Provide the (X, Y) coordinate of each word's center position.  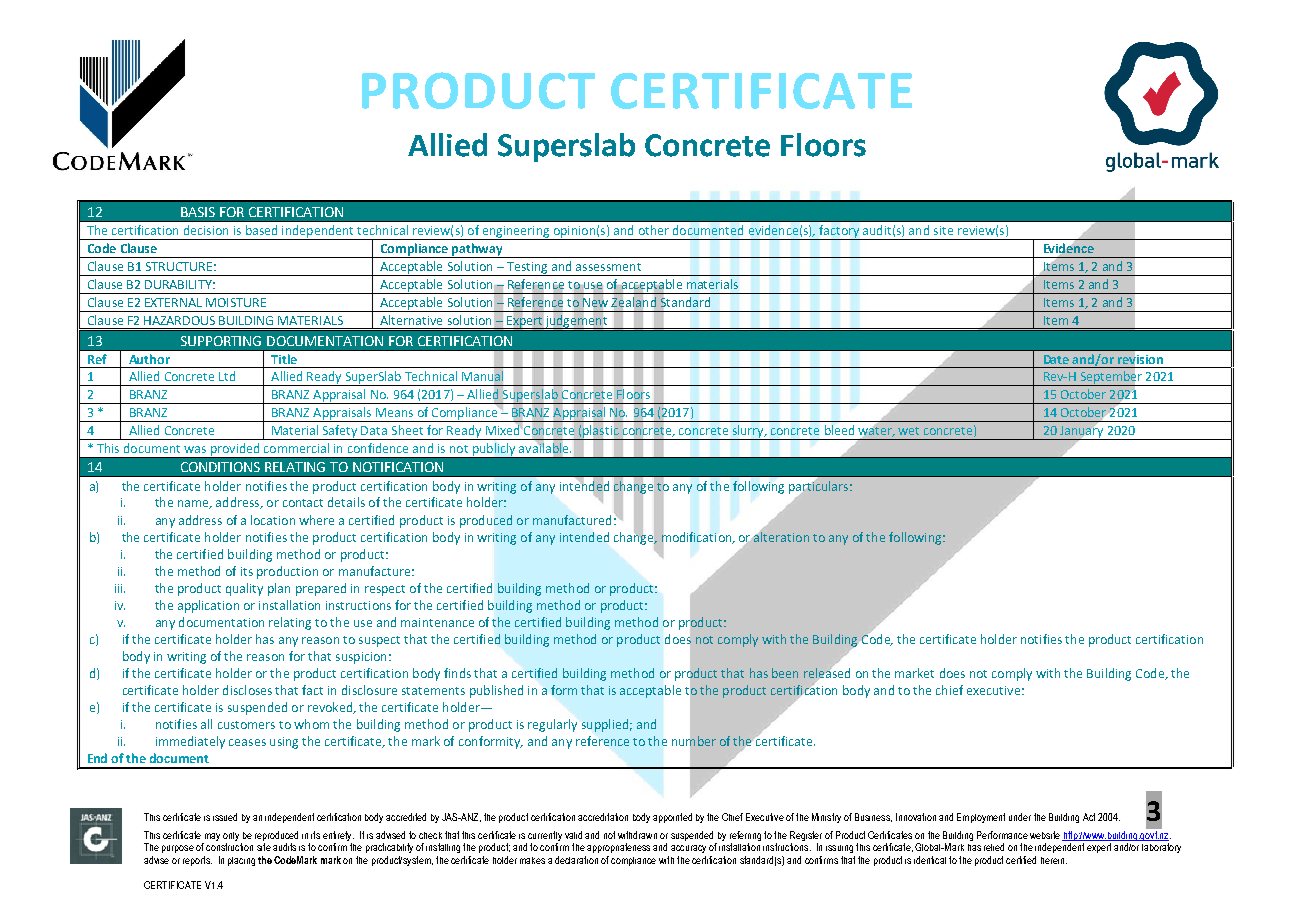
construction (229, 847)
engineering (516, 233)
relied (994, 847)
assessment (608, 267)
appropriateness (618, 848)
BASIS (198, 212)
